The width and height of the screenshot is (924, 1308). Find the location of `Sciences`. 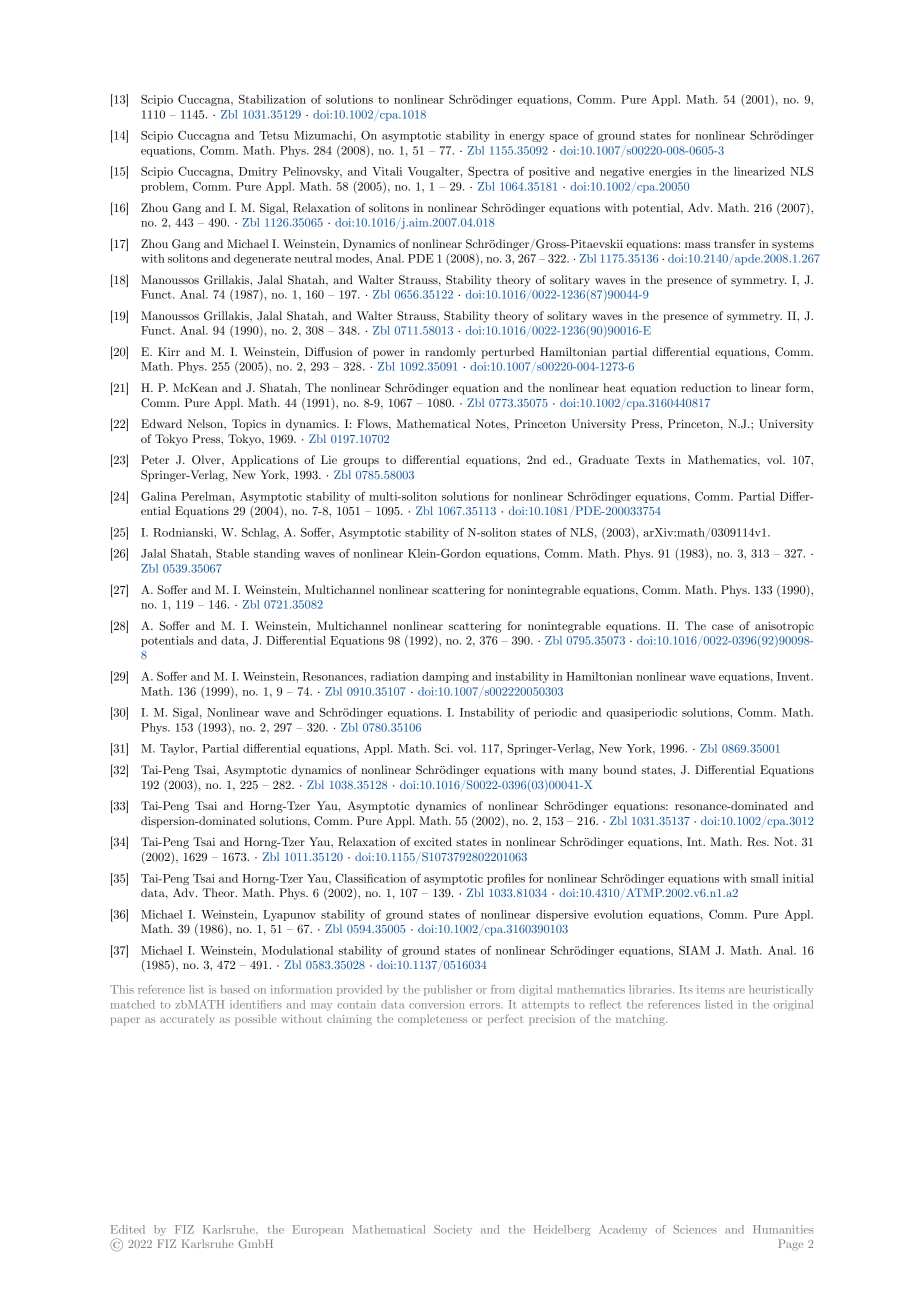

Sciences is located at coordinates (695, 1229).
